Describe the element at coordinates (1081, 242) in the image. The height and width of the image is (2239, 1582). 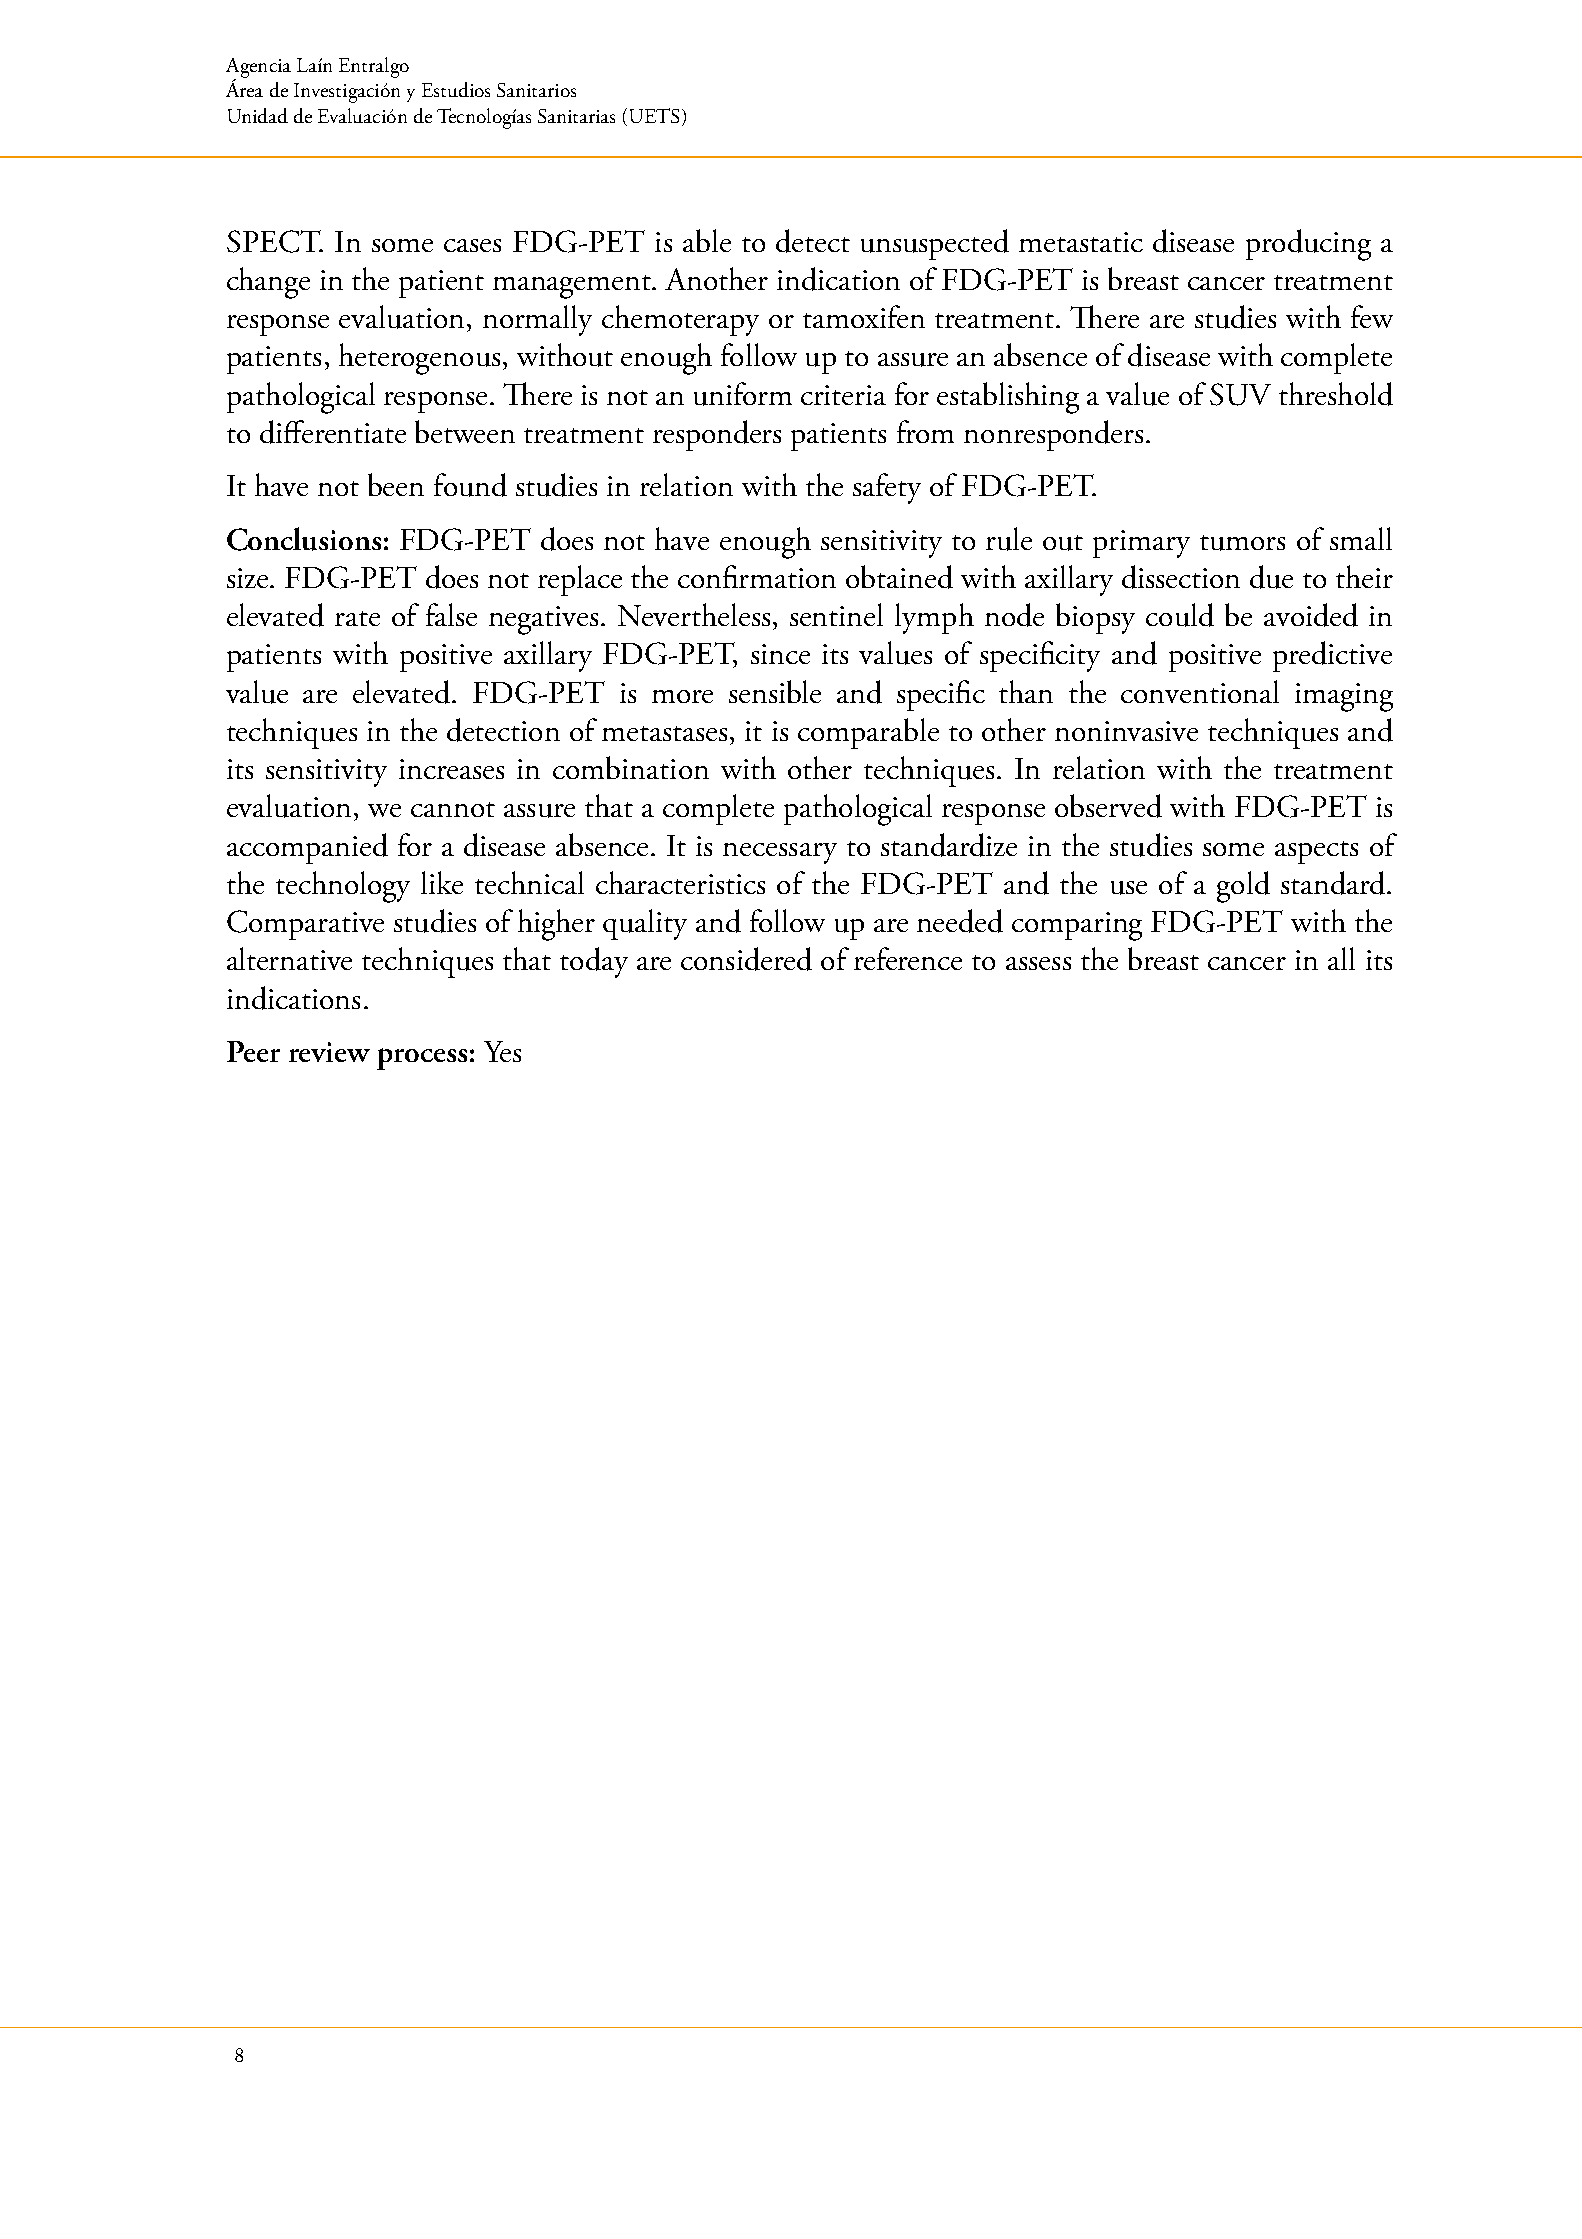
I see `metastatic` at that location.
